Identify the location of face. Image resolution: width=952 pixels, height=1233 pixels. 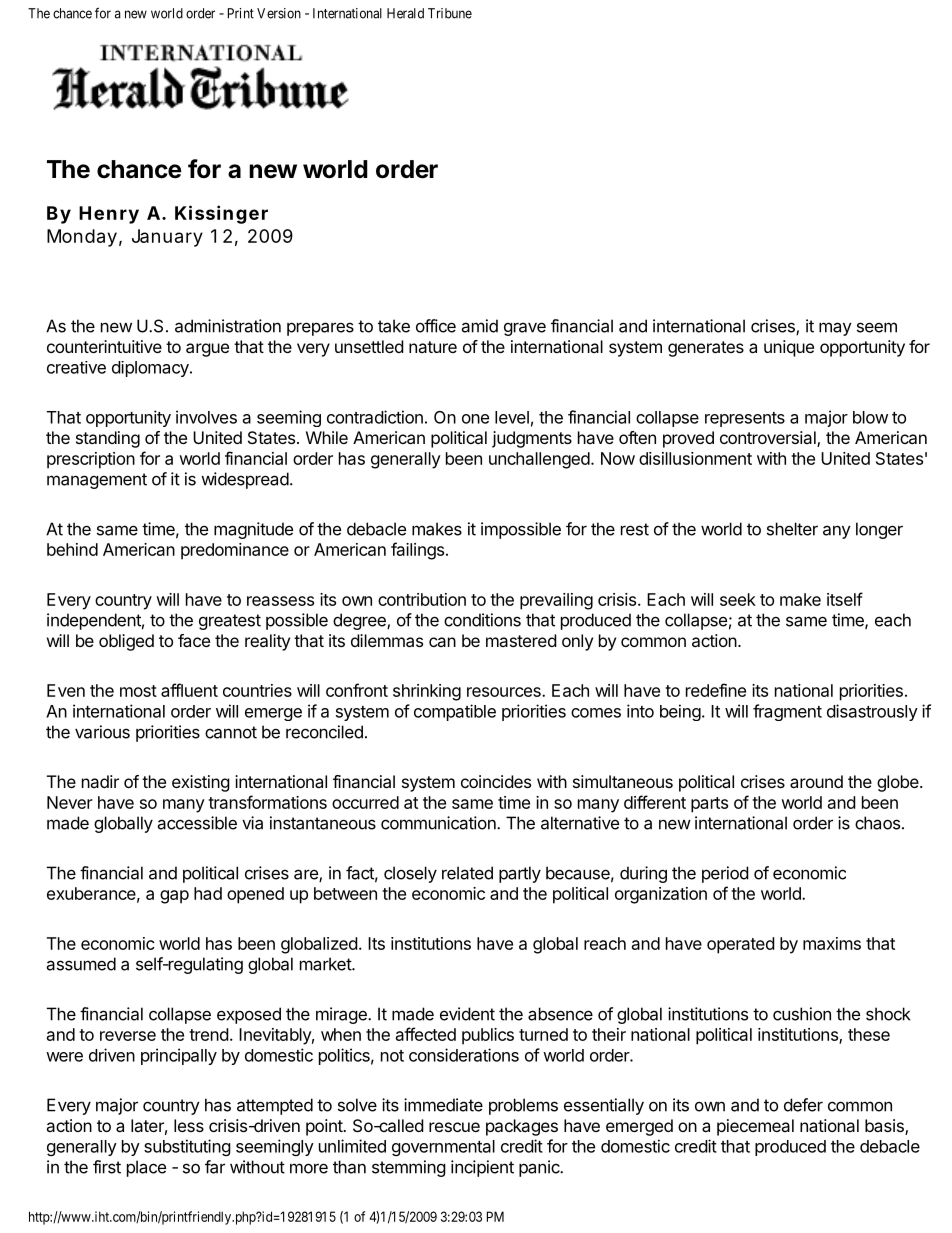
(194, 640).
